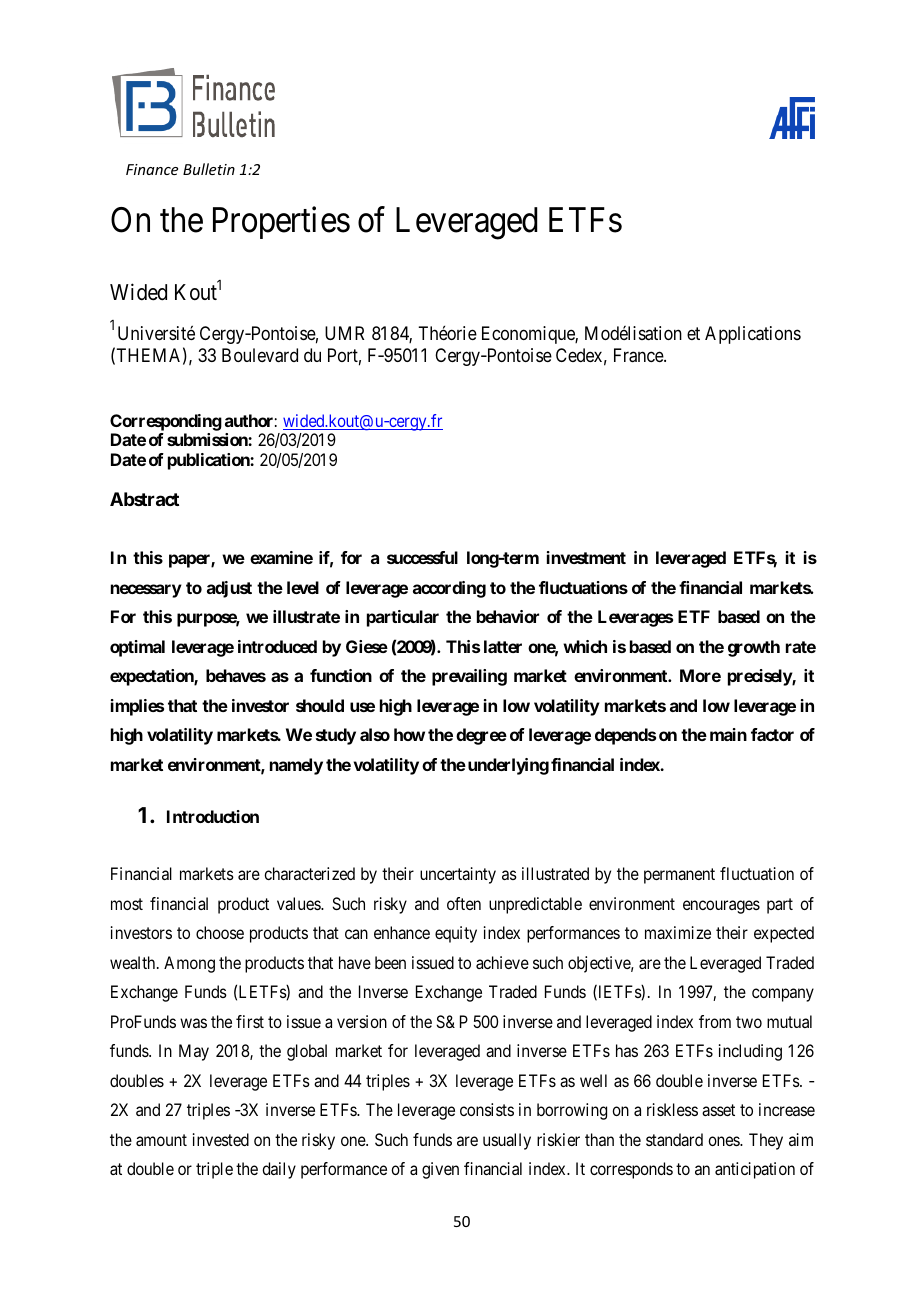  Describe the element at coordinates (281, 223) in the image. I see `Properties` at that location.
